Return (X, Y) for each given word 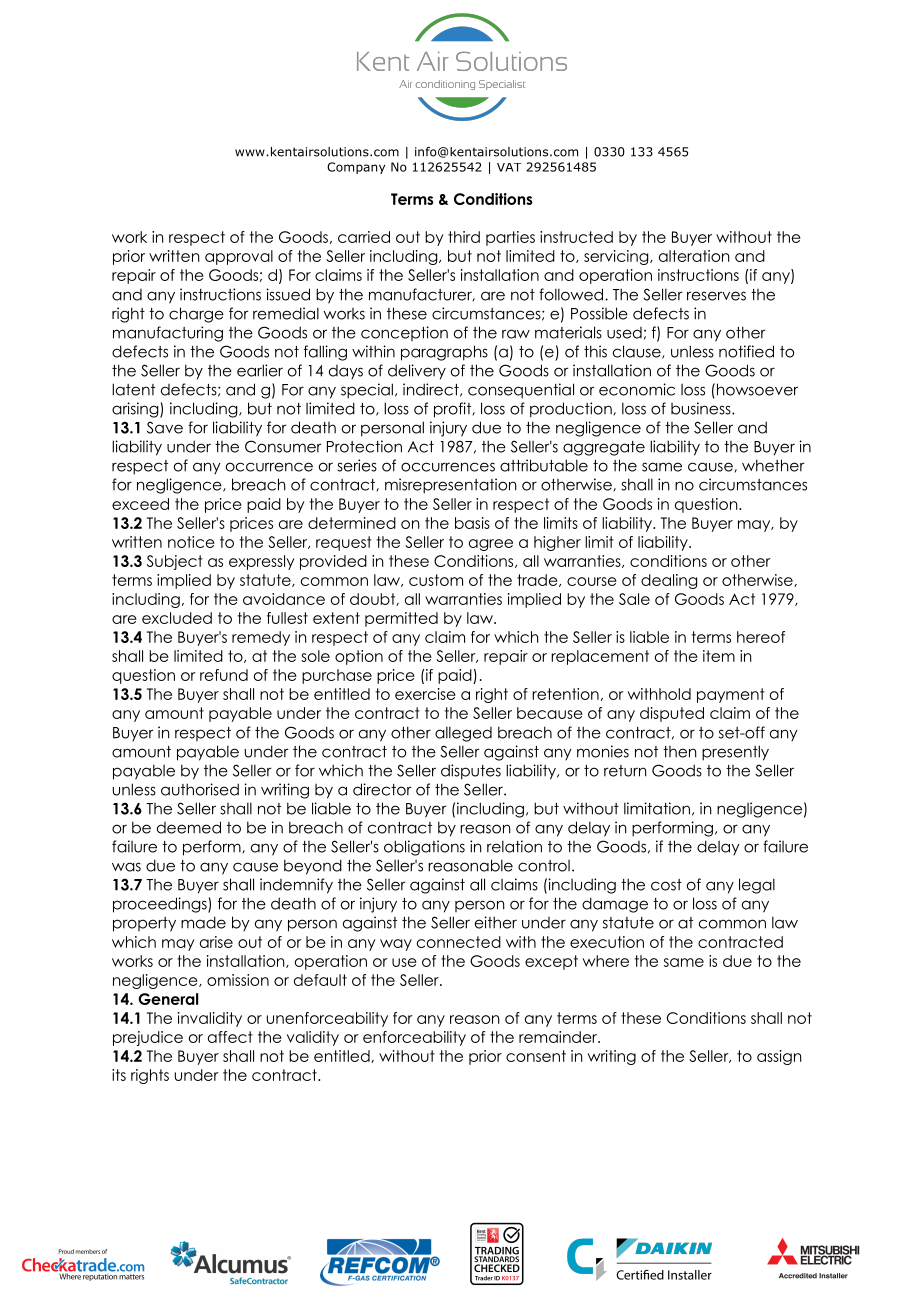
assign (779, 1057)
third (464, 237)
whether (773, 465)
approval (239, 257)
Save (165, 427)
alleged (463, 734)
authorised (200, 789)
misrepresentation (451, 486)
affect (230, 1037)
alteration (694, 256)
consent (536, 1056)
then (680, 752)
